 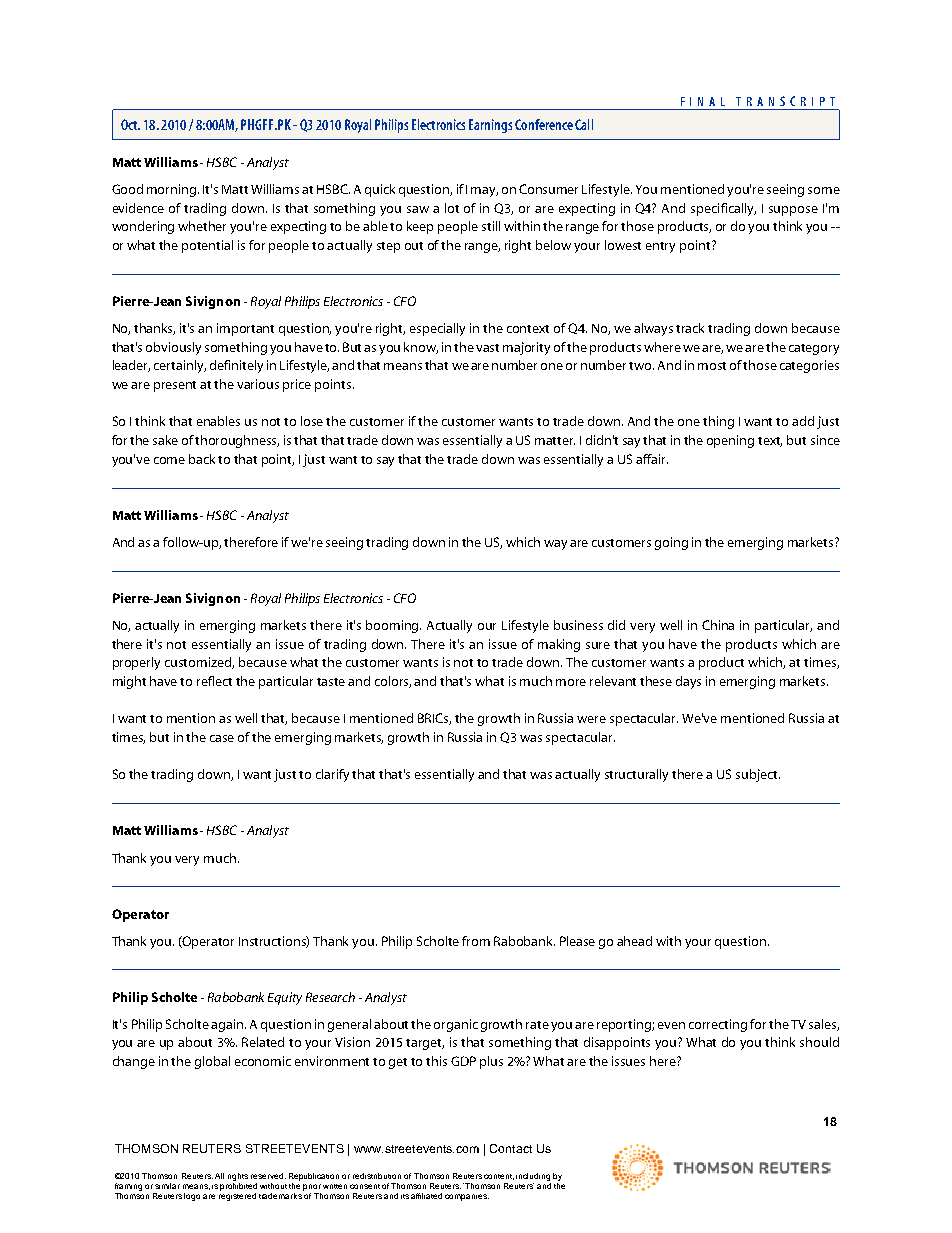 What do you see at coordinates (238, 1185) in the screenshot?
I see `prohibited` at bounding box center [238, 1185].
